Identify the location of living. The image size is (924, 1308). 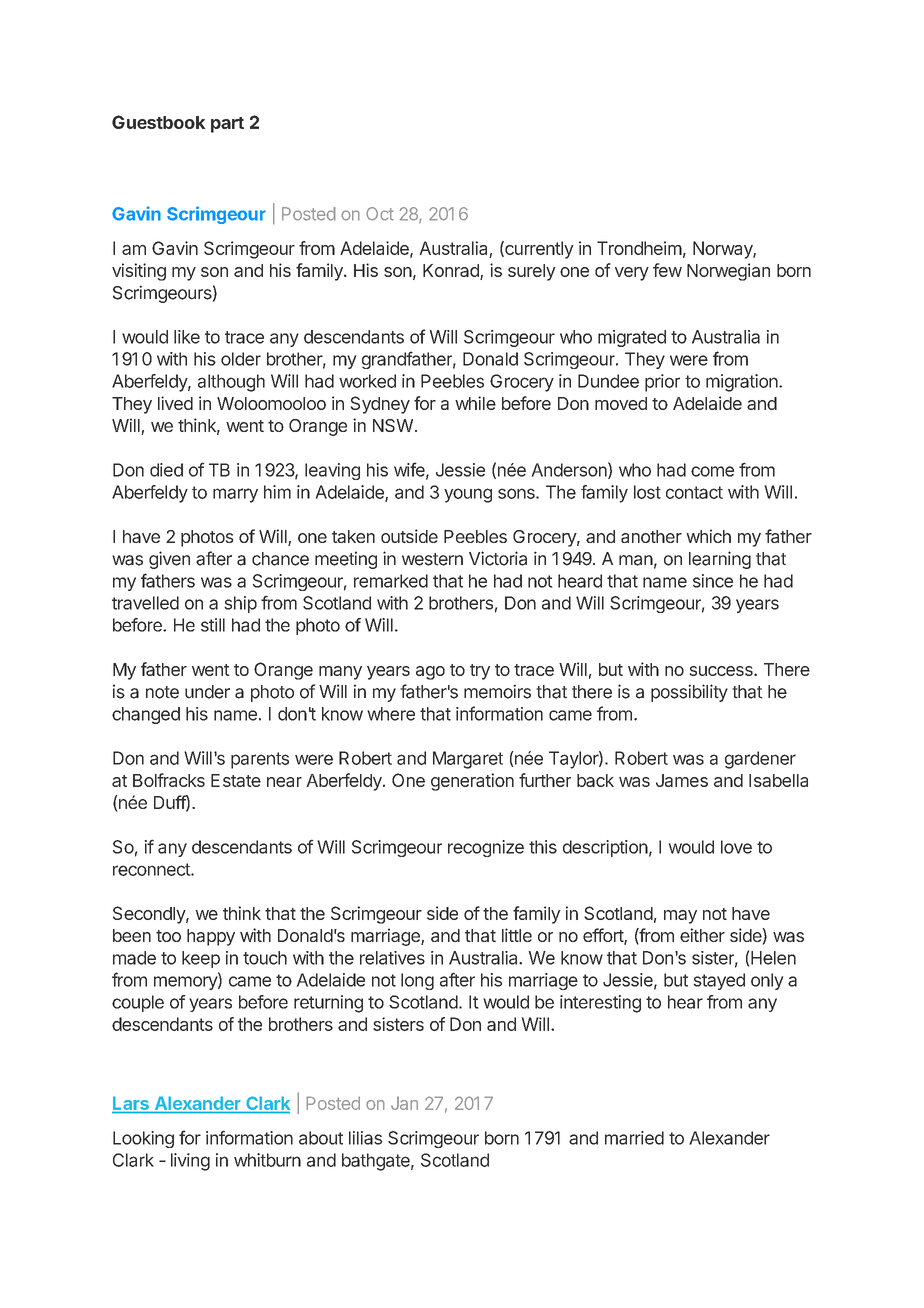
(190, 1162).
